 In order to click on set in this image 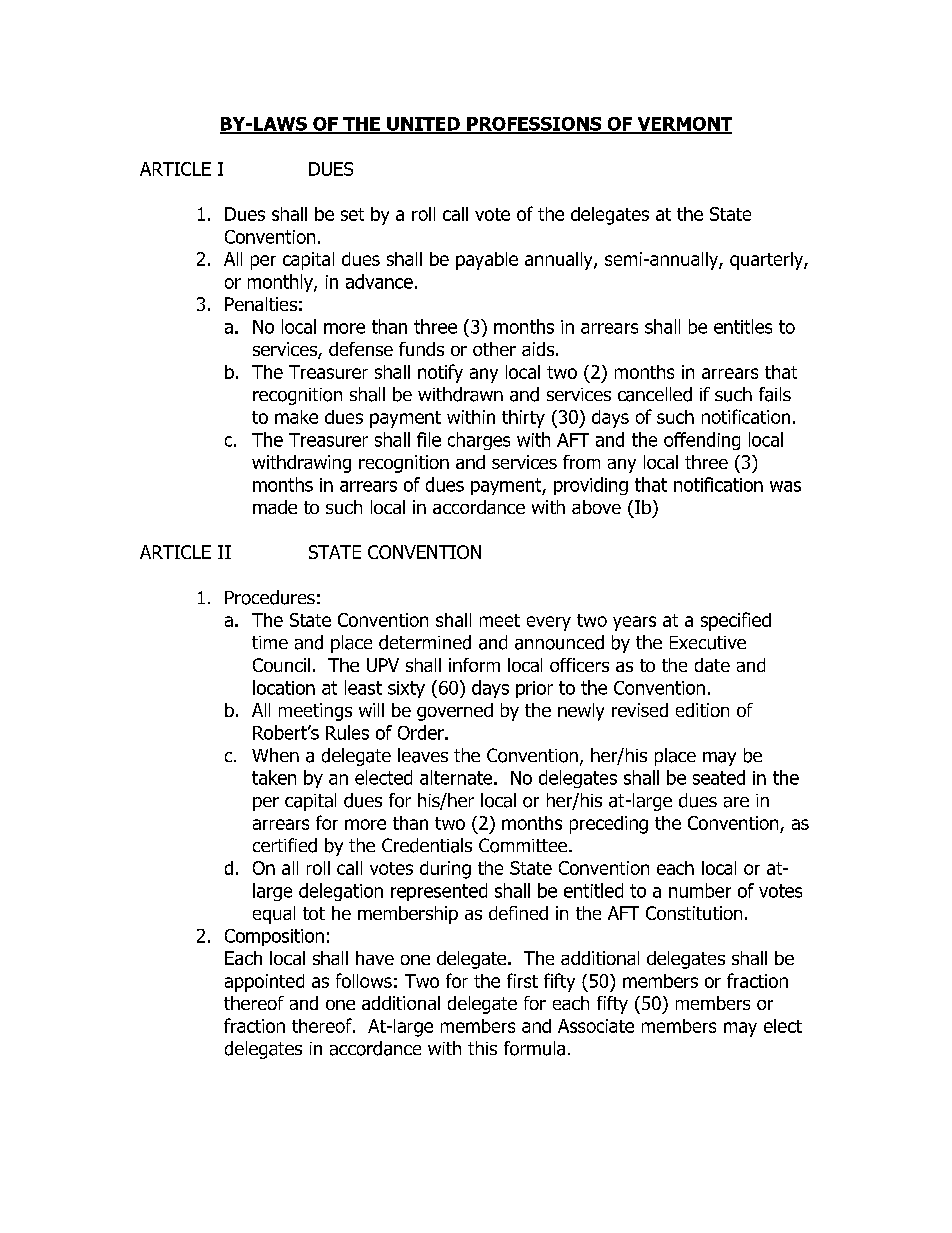, I will do `click(352, 214)`.
